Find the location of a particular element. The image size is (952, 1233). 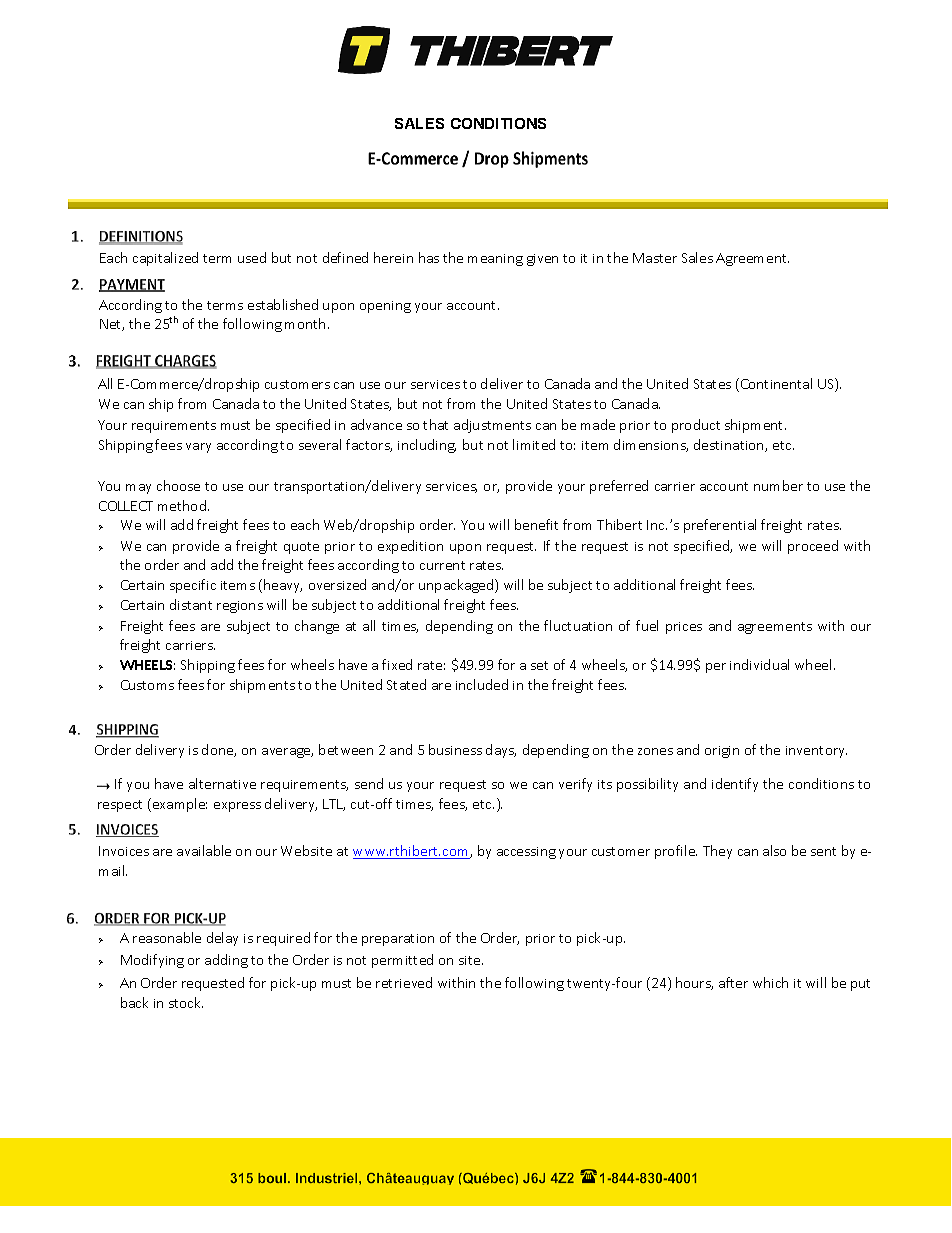

current is located at coordinates (442, 565).
